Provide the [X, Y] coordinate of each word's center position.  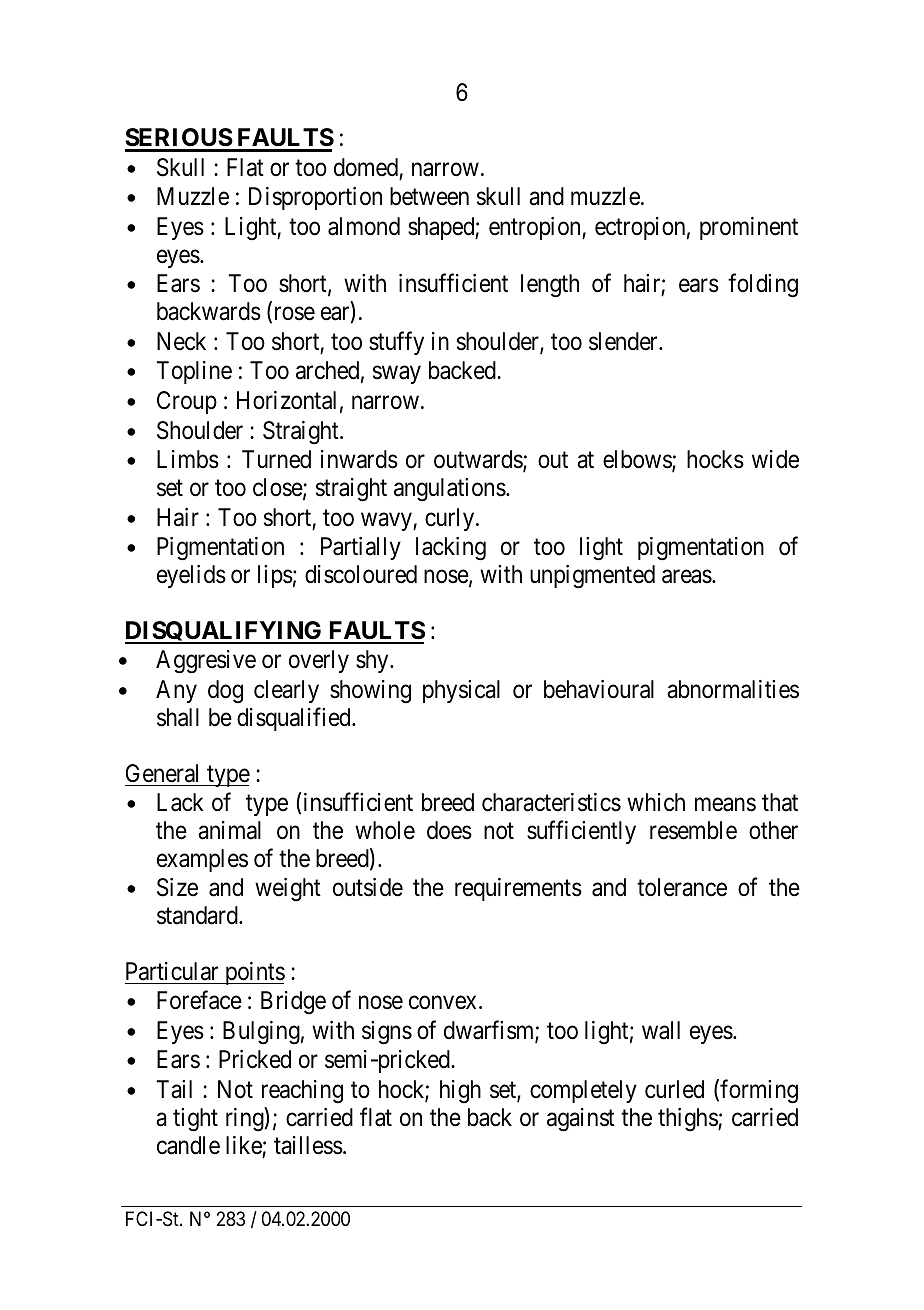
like [244, 1145]
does [449, 830]
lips [275, 576]
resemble [693, 830]
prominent [749, 228]
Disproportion [315, 198]
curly [451, 519]
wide [775, 459]
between [429, 196]
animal [229, 830]
